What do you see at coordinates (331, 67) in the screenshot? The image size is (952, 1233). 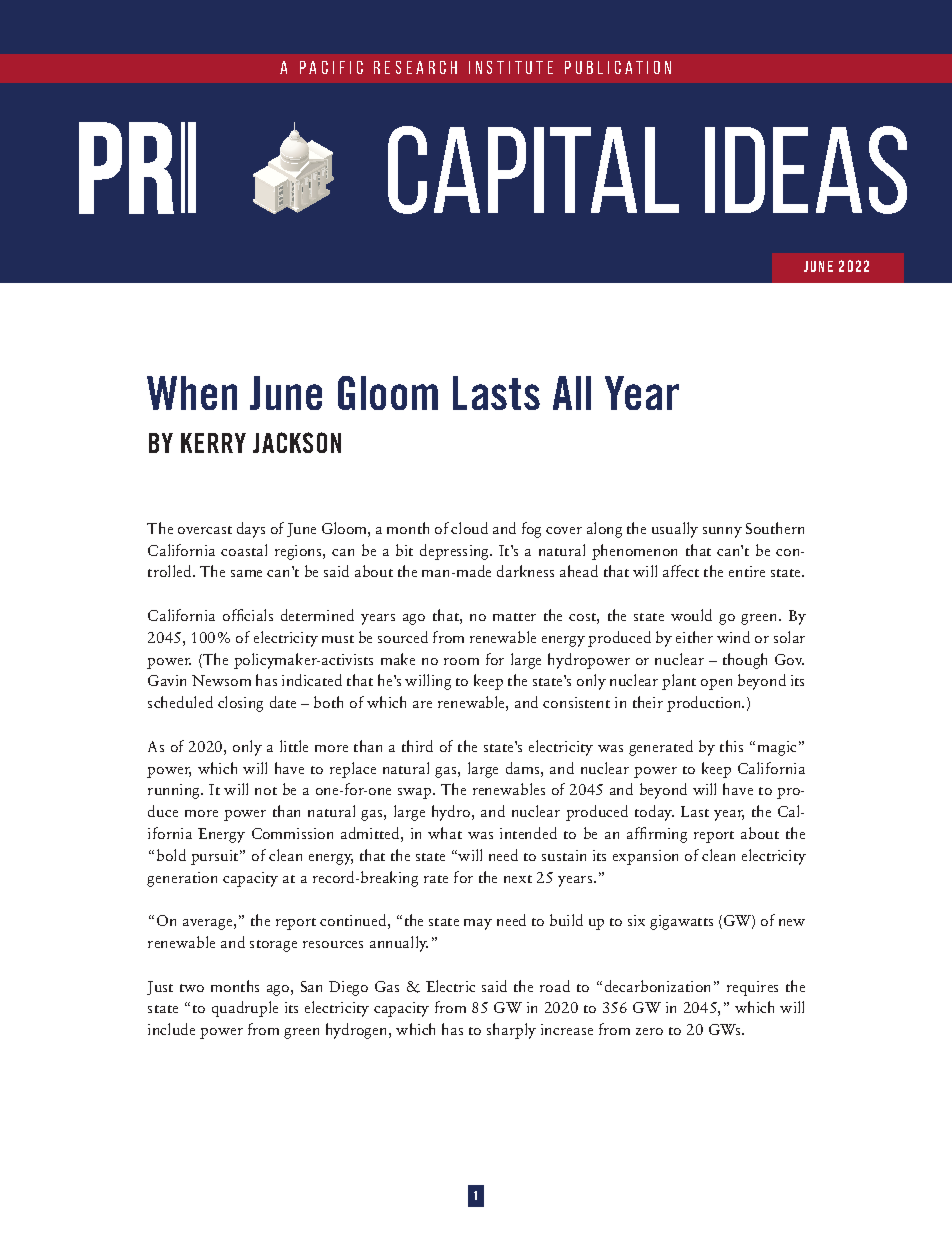 I see `Pacific` at bounding box center [331, 67].
